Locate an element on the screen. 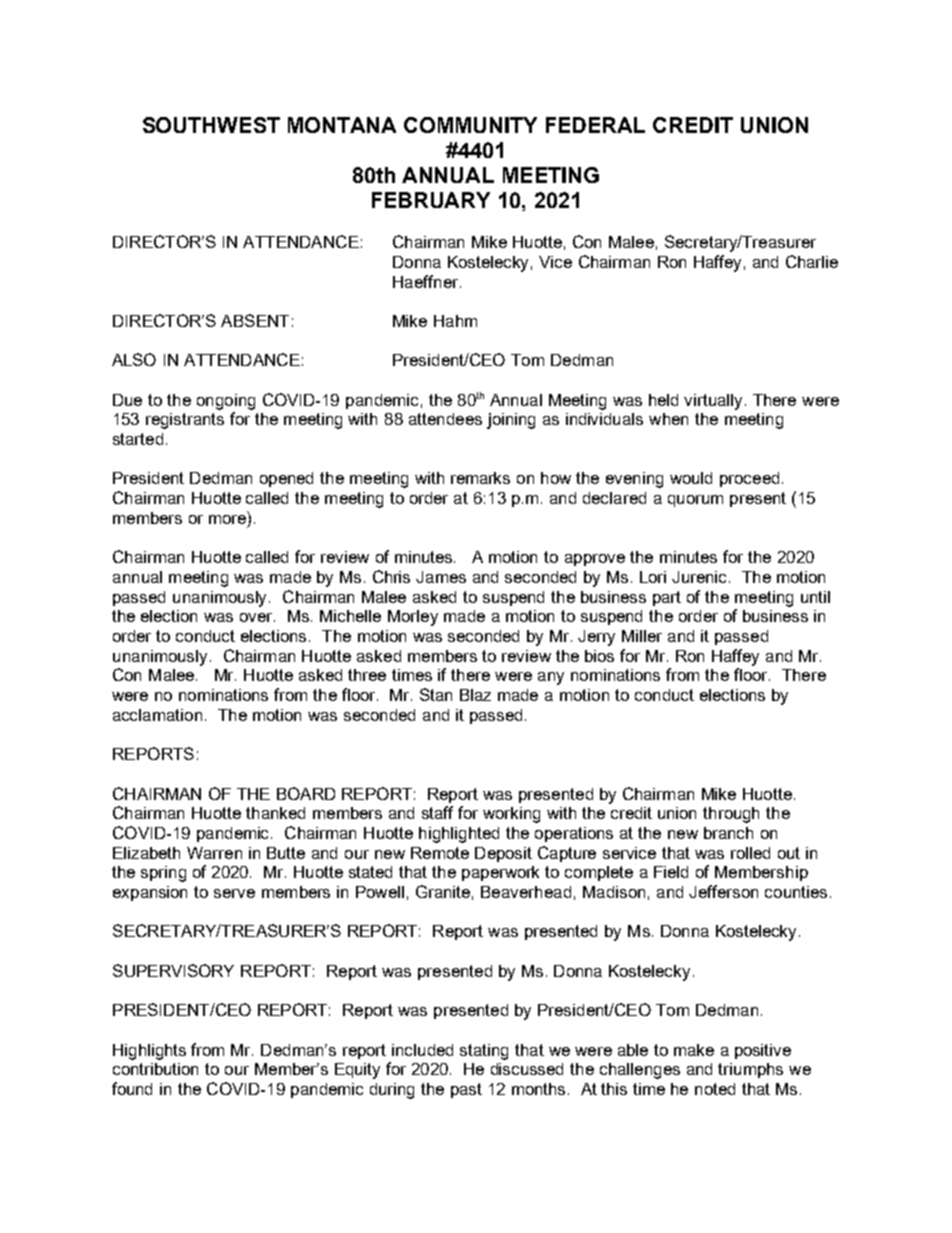  part is located at coordinates (667, 598).
